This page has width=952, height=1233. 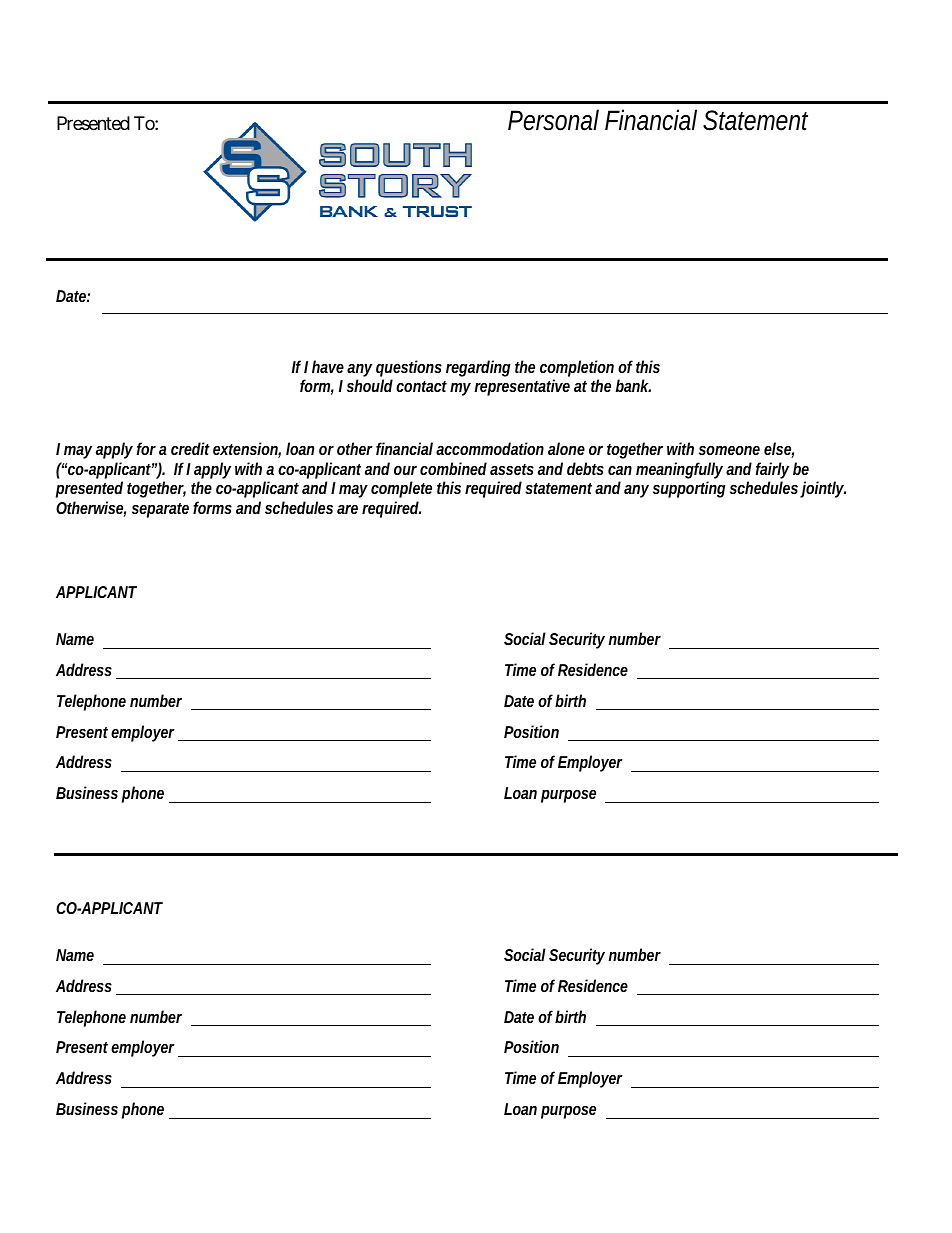 What do you see at coordinates (689, 489) in the page?
I see `supporting` at bounding box center [689, 489].
